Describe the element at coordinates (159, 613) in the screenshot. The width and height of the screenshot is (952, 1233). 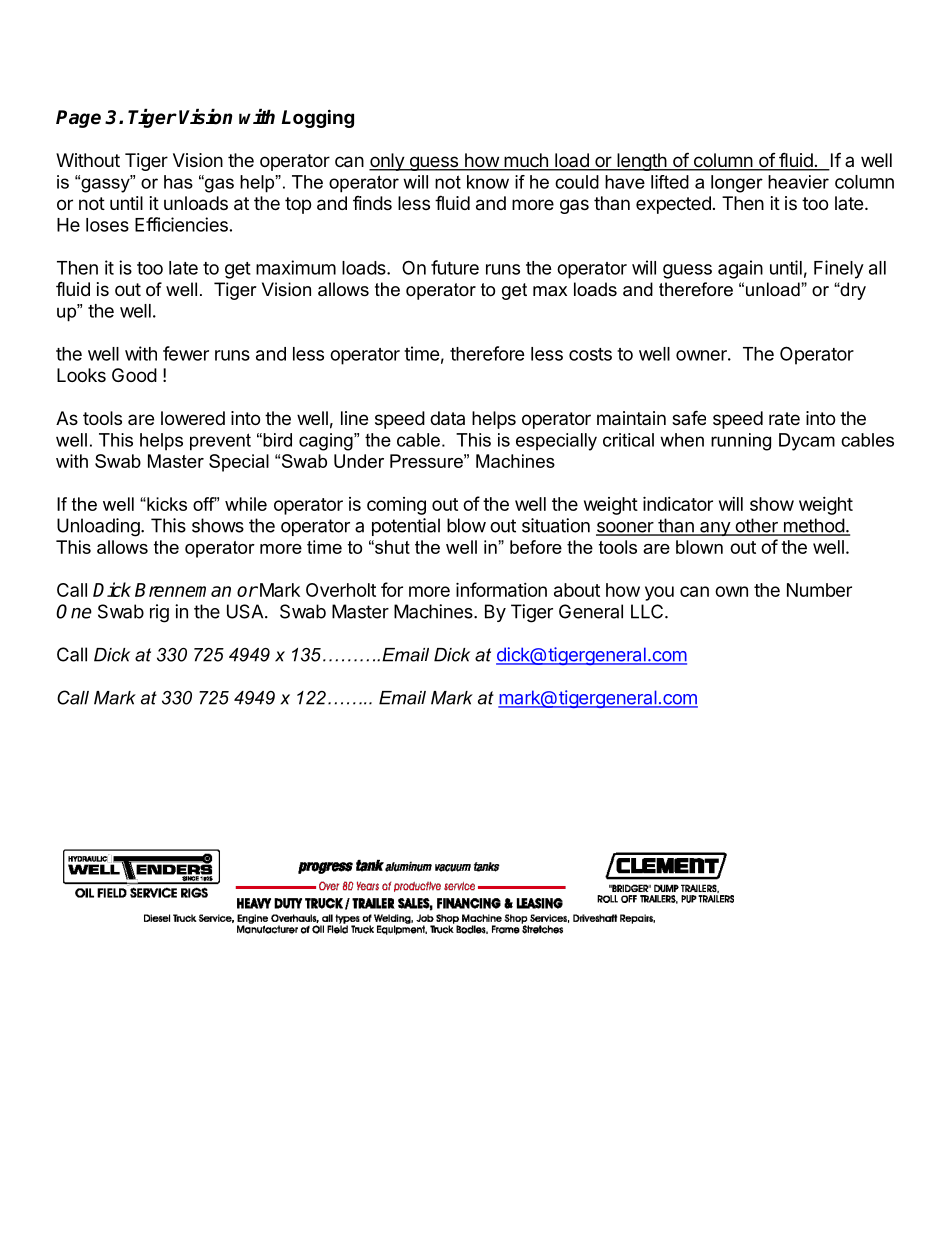
I see `rig` at that location.
